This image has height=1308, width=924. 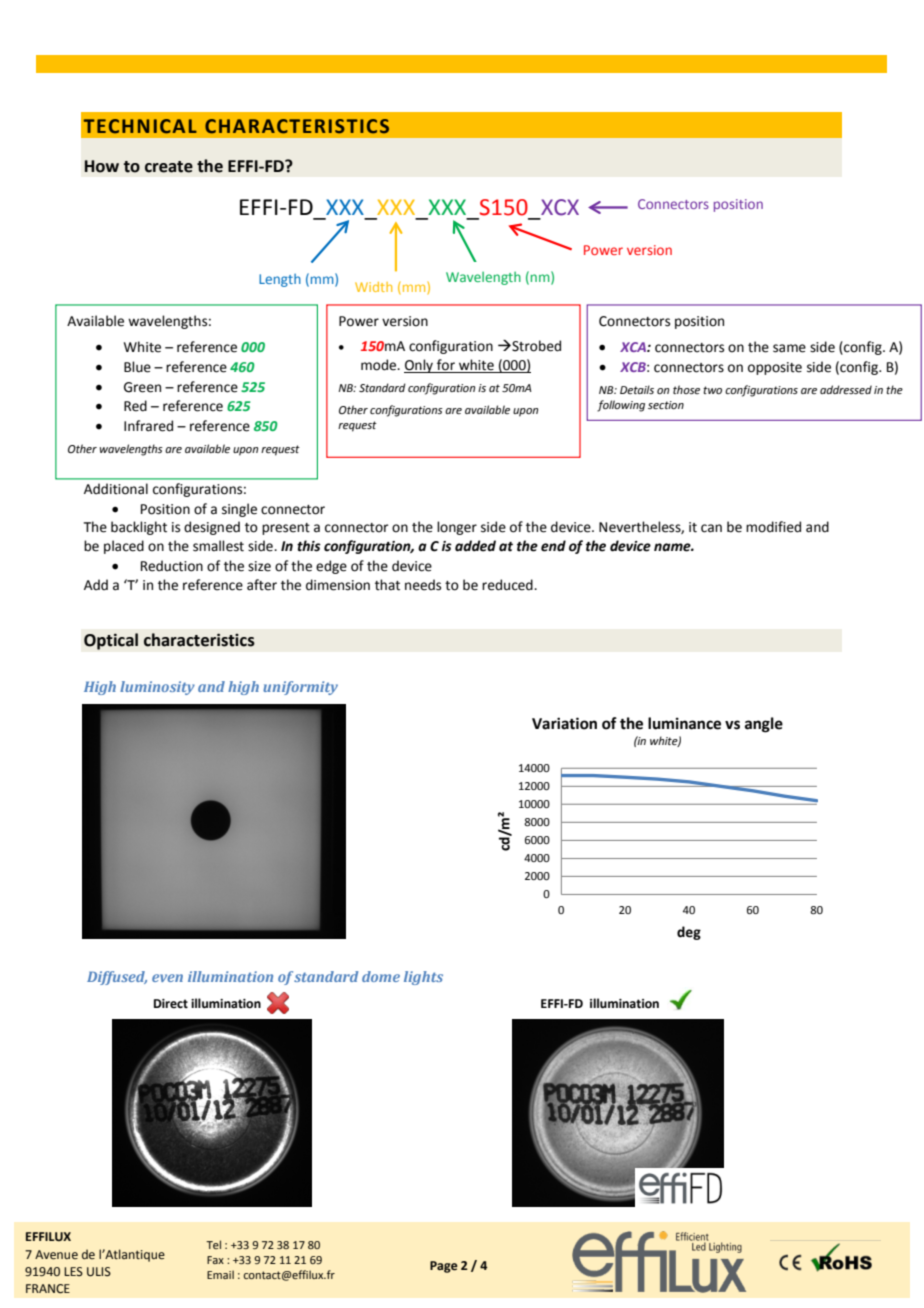 What do you see at coordinates (139, 528) in the image?
I see `backlight` at bounding box center [139, 528].
